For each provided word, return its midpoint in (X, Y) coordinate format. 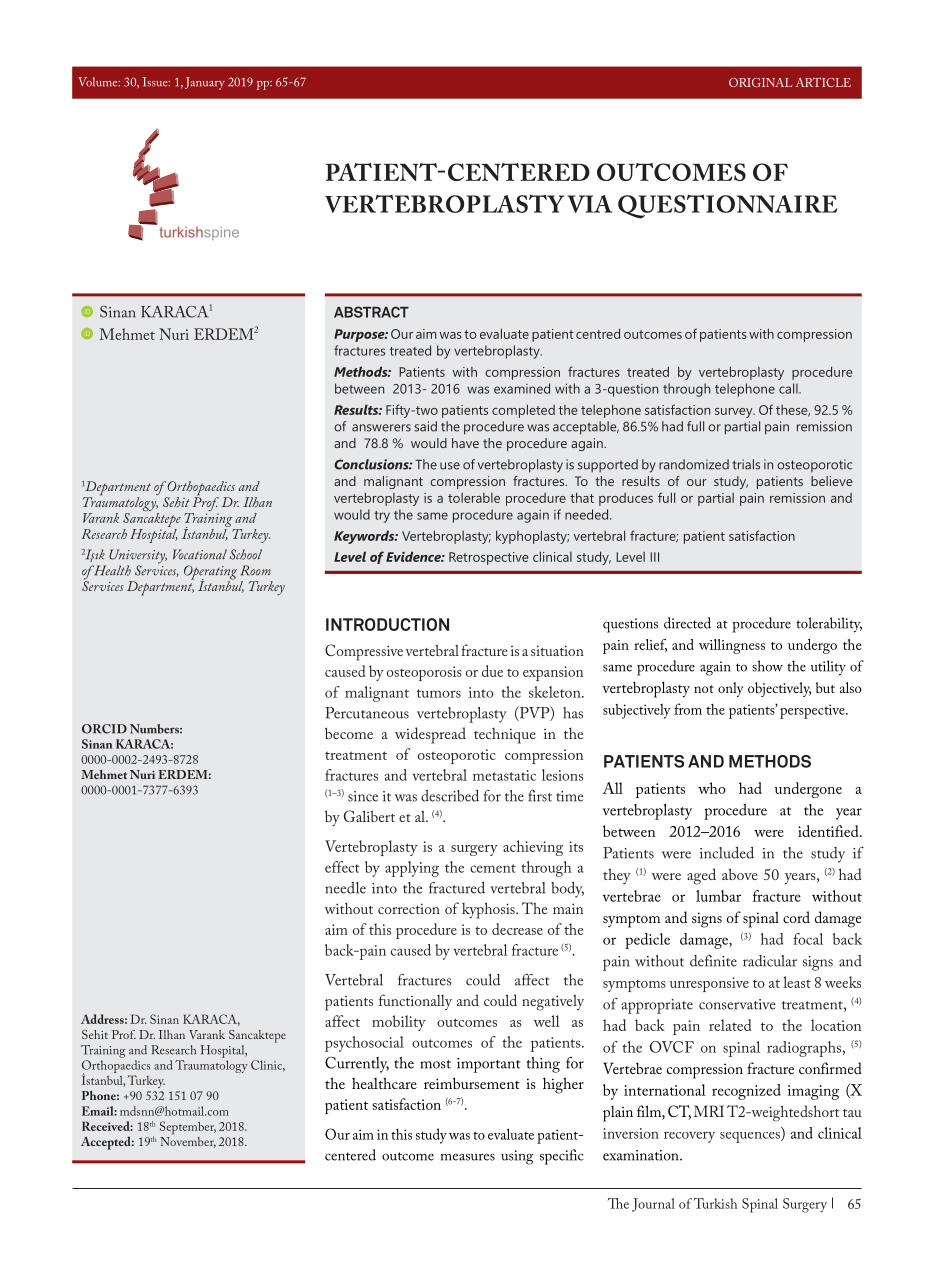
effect (342, 867)
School (245, 554)
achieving (533, 848)
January (205, 83)
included (727, 853)
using (517, 1157)
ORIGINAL (760, 82)
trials (746, 464)
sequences (751, 1137)
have (465, 443)
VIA (589, 204)
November (188, 1142)
